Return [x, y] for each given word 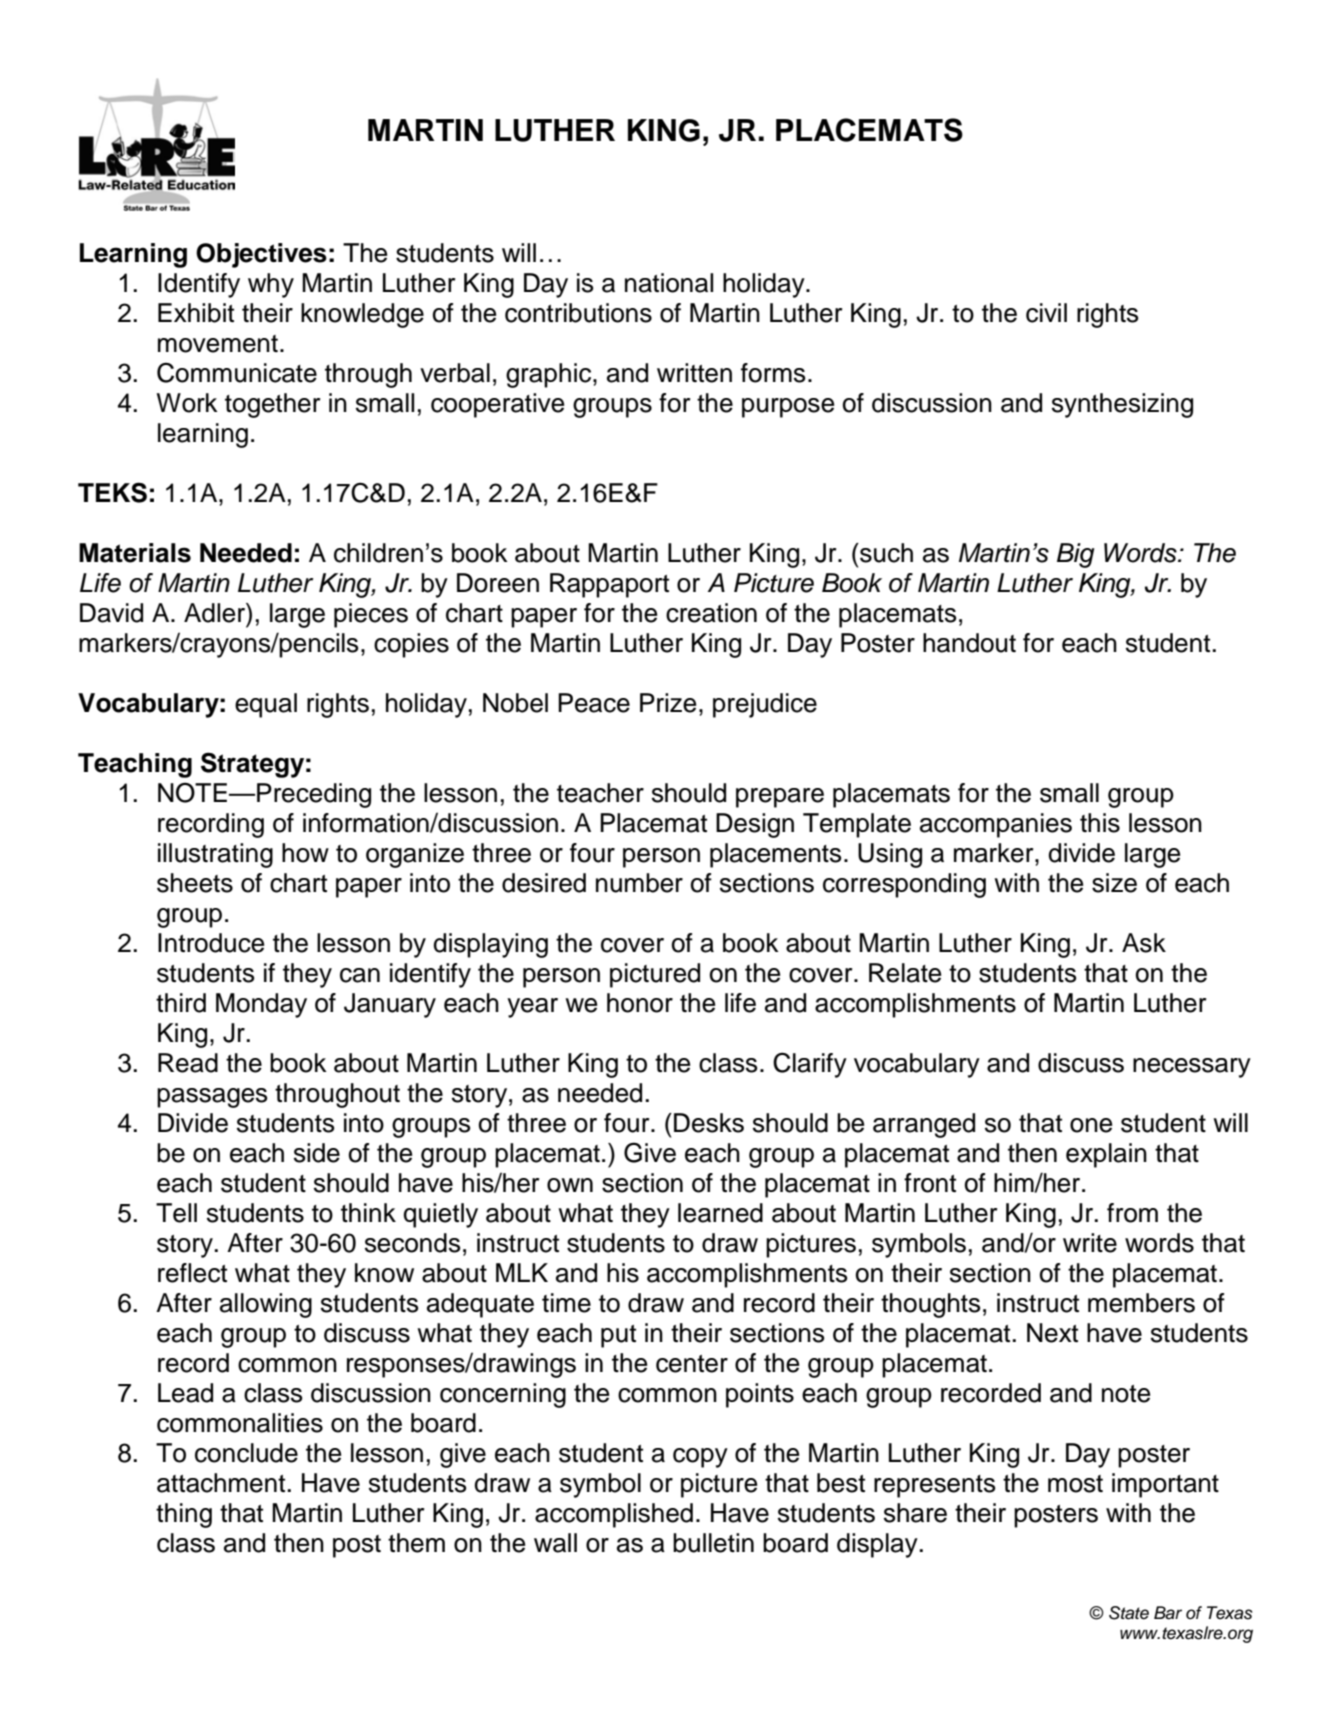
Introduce [211, 943]
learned [720, 1213]
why [271, 285]
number [639, 883]
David [111, 613]
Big [1075, 555]
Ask [1144, 943]
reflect [192, 1273]
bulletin [713, 1543]
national [669, 283]
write [1090, 1243]
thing [184, 1515]
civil [1046, 313]
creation [711, 613]
